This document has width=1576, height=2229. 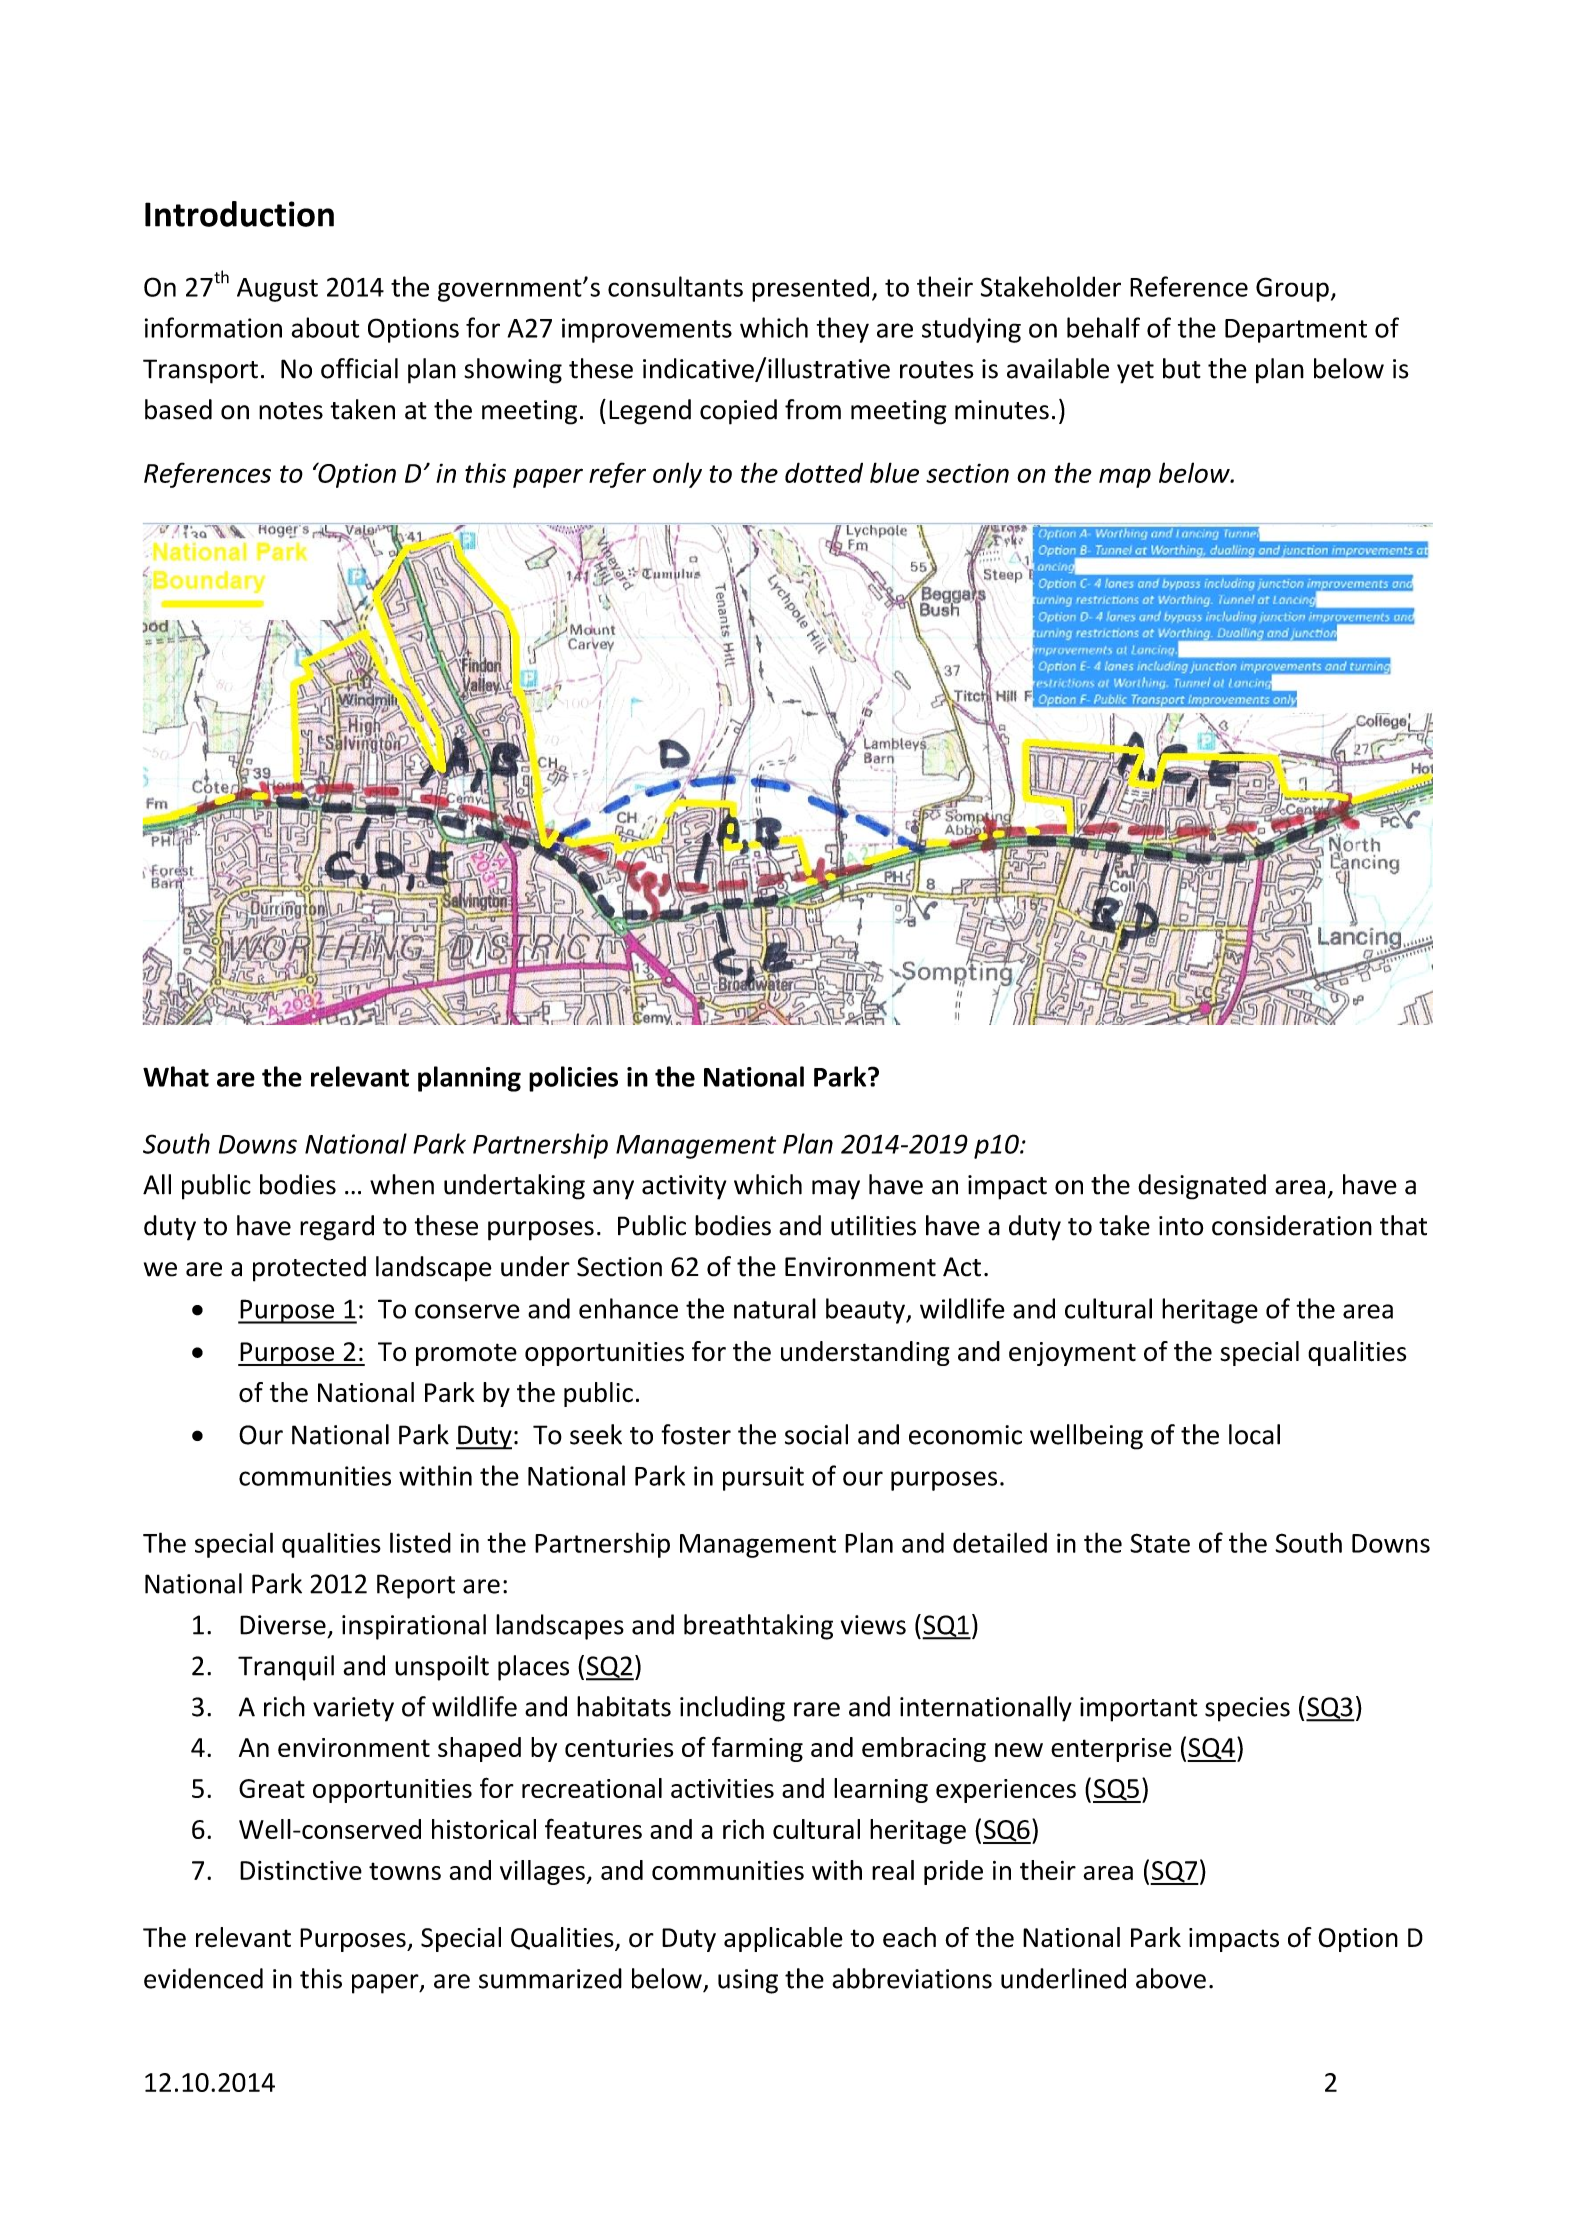 What do you see at coordinates (1254, 1434) in the document?
I see `local` at bounding box center [1254, 1434].
